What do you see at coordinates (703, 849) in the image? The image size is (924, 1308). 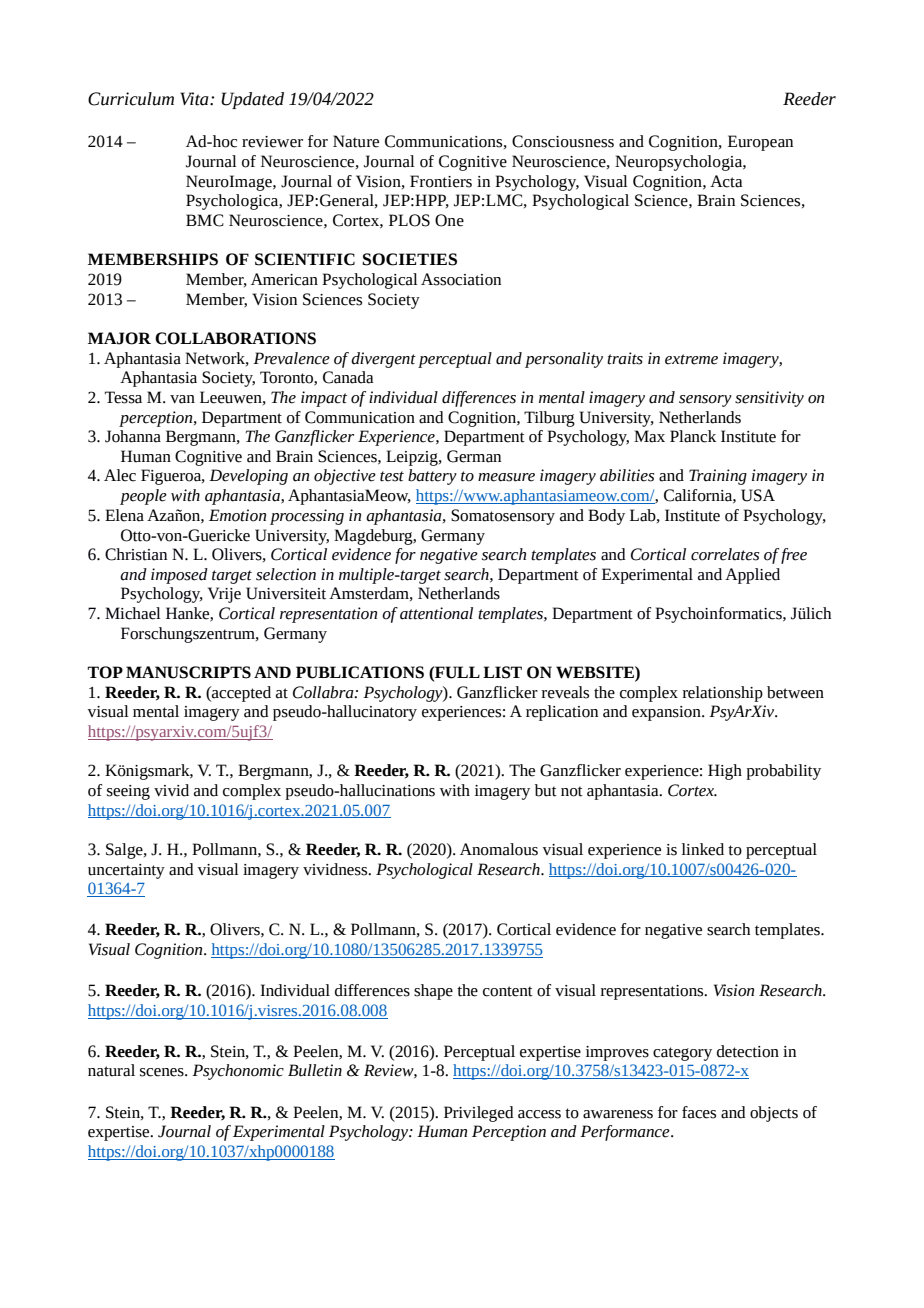 I see `linked` at bounding box center [703, 849].
